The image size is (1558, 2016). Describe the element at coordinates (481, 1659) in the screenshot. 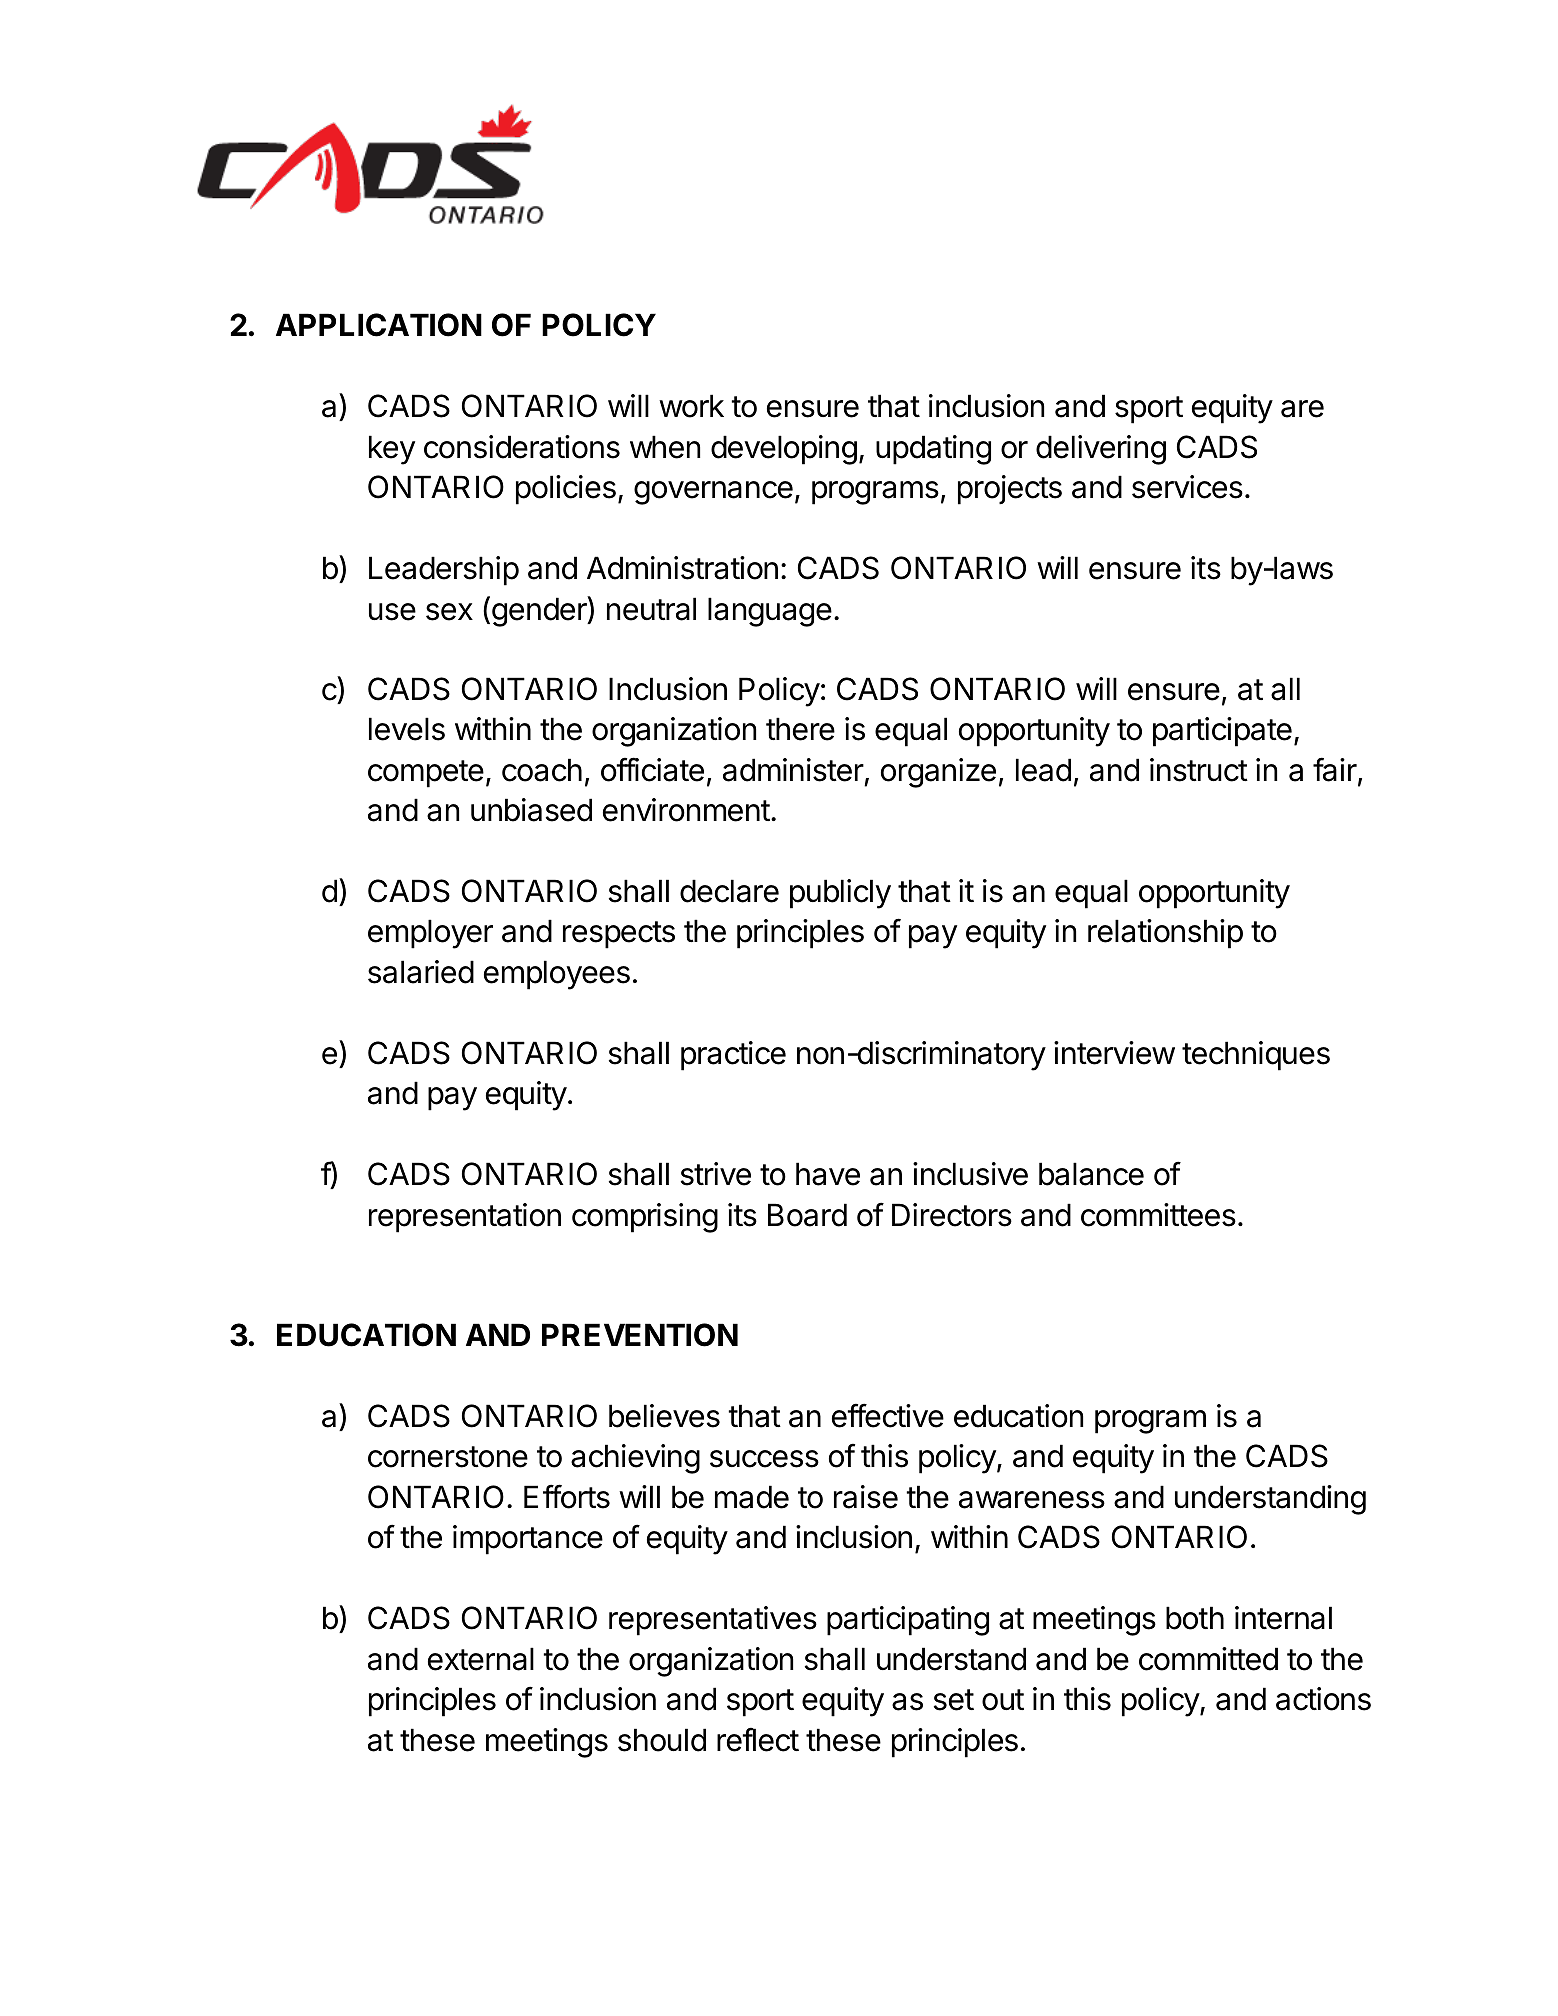

I see `external` at that location.
